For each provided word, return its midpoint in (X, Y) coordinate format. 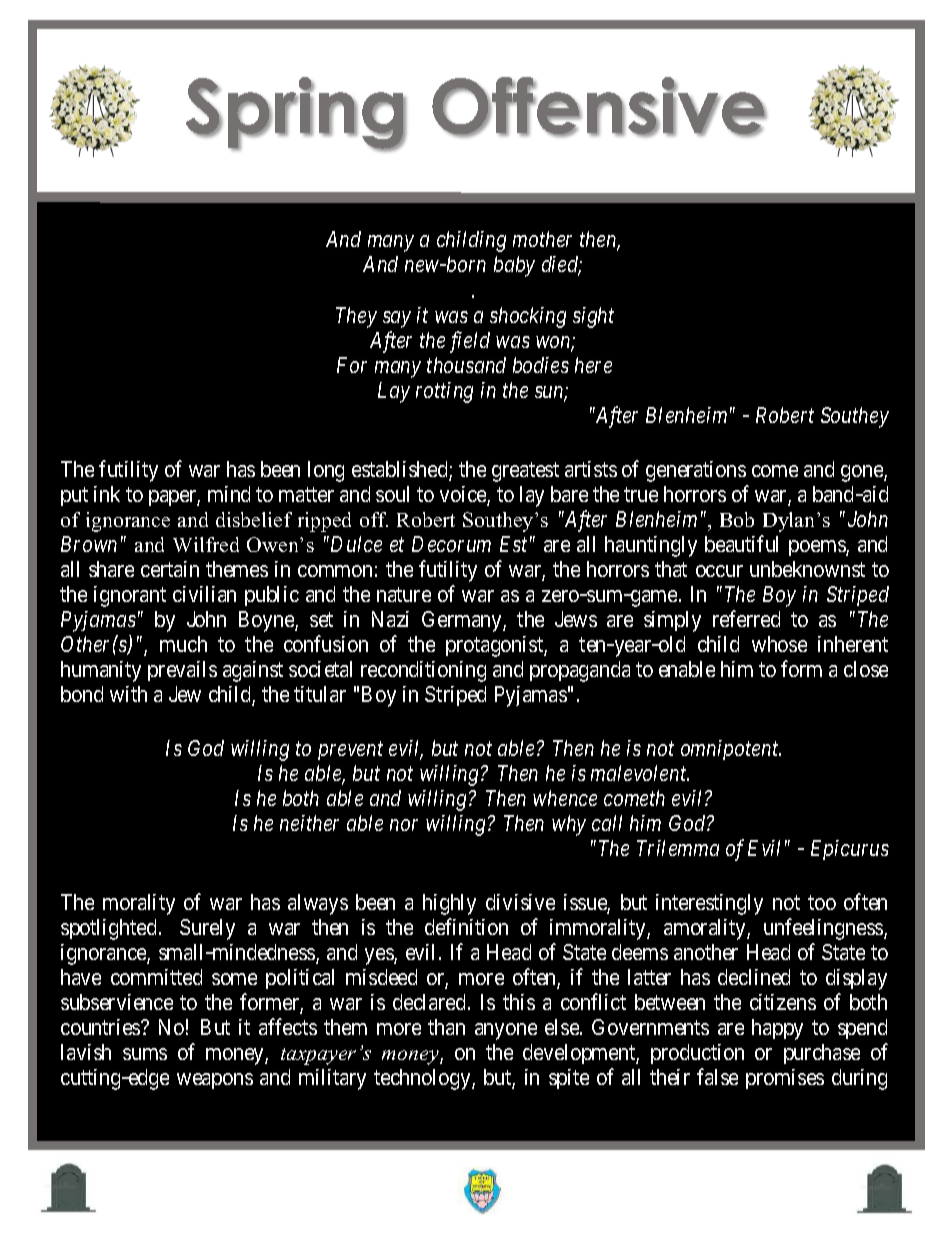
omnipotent (731, 750)
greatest (525, 472)
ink (107, 494)
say (397, 319)
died (562, 266)
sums (145, 1054)
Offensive (599, 107)
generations (696, 471)
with (128, 694)
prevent (350, 751)
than (446, 1027)
